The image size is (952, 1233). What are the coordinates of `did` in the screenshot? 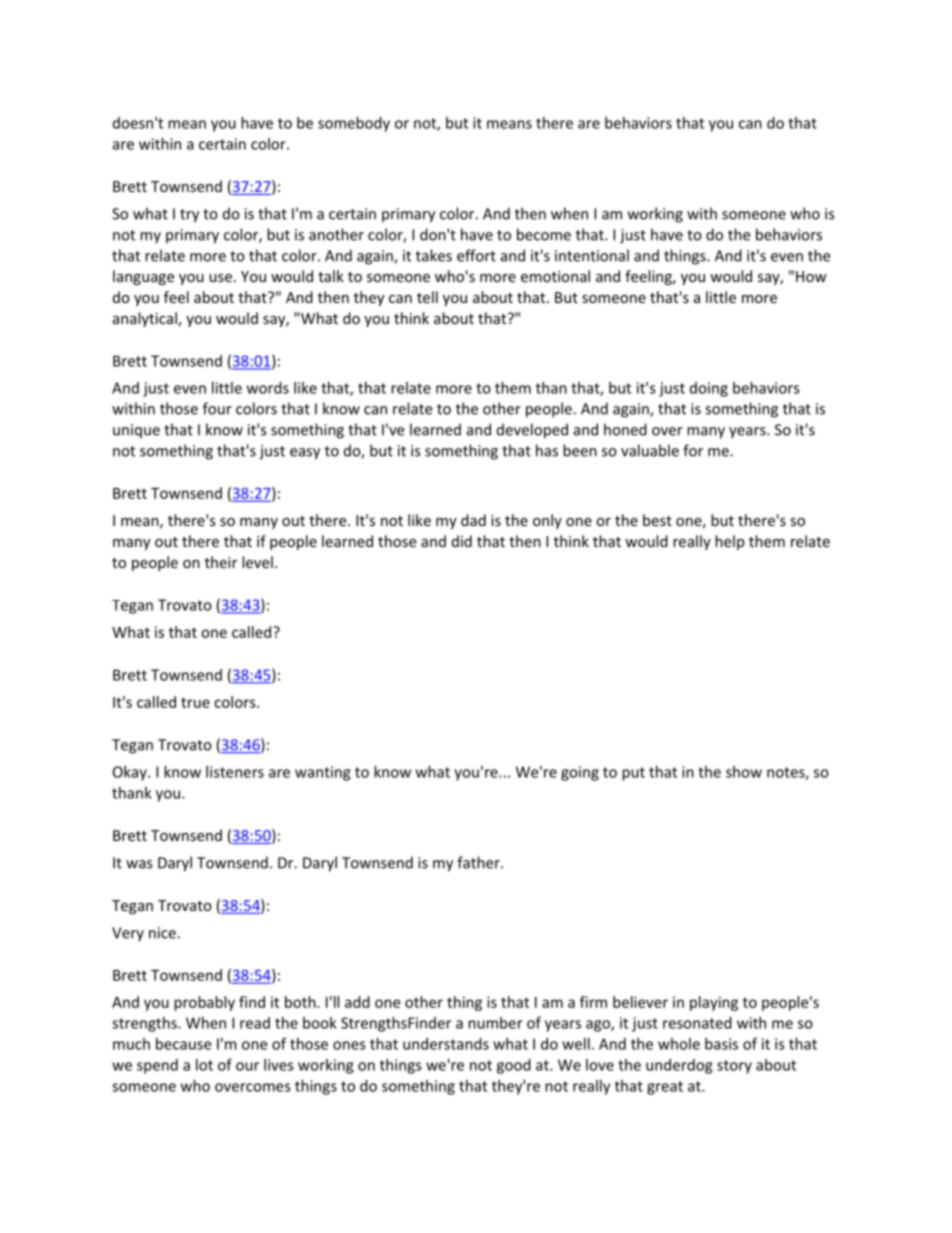 It's located at (462, 541).
